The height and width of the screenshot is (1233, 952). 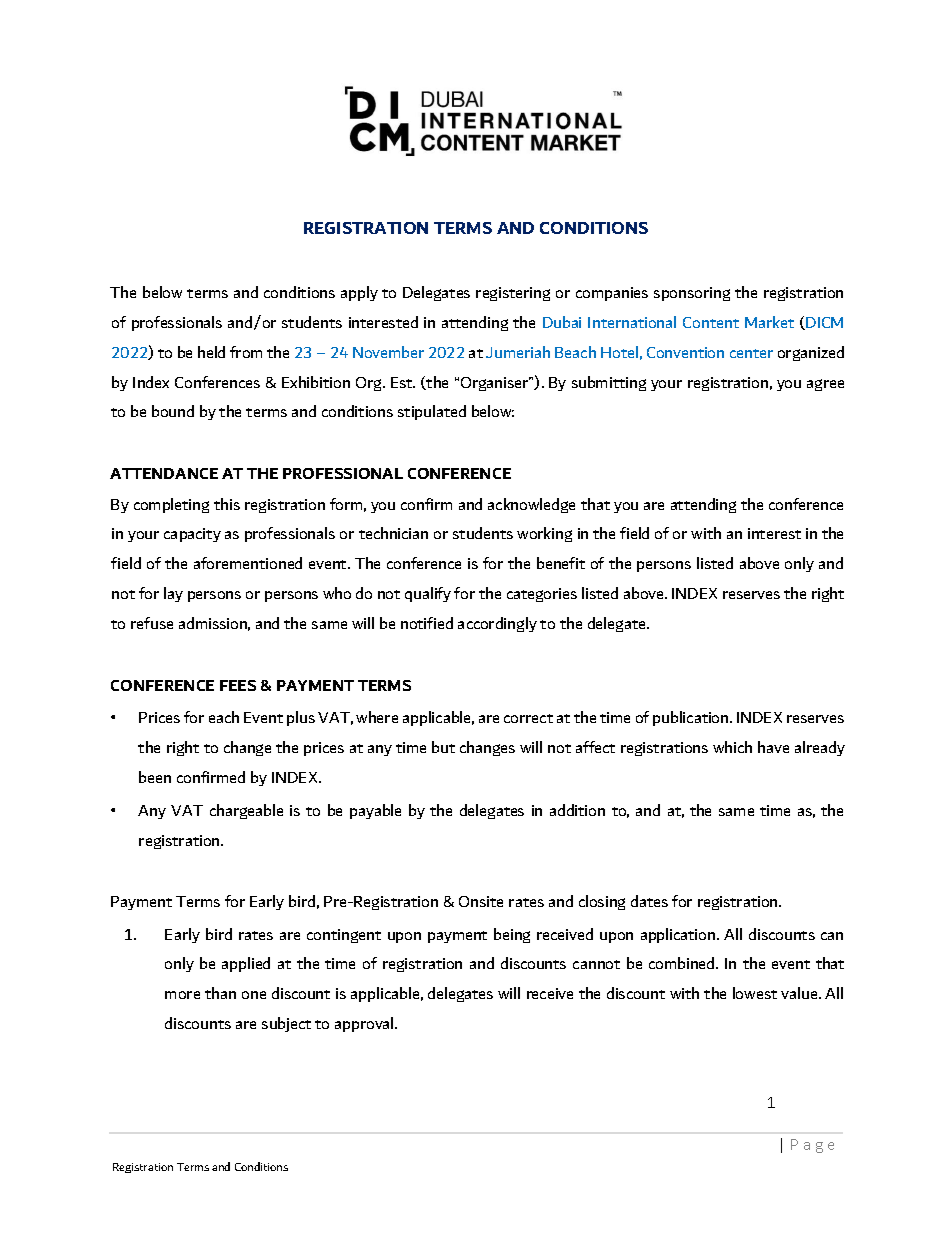 I want to click on Market, so click(x=769, y=322).
